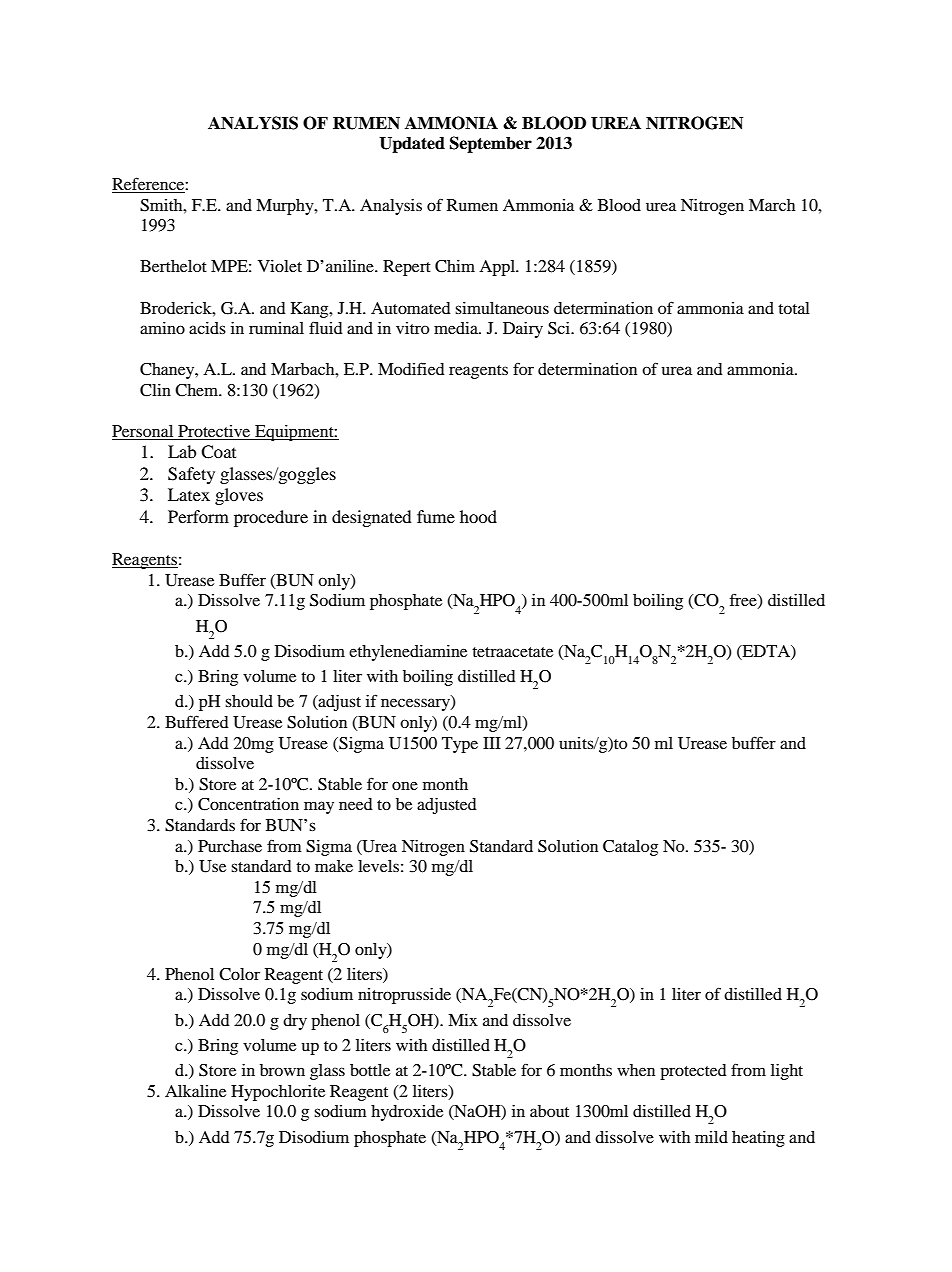 The image size is (952, 1272). Describe the element at coordinates (630, 848) in the screenshot. I see `Catalog` at that location.
